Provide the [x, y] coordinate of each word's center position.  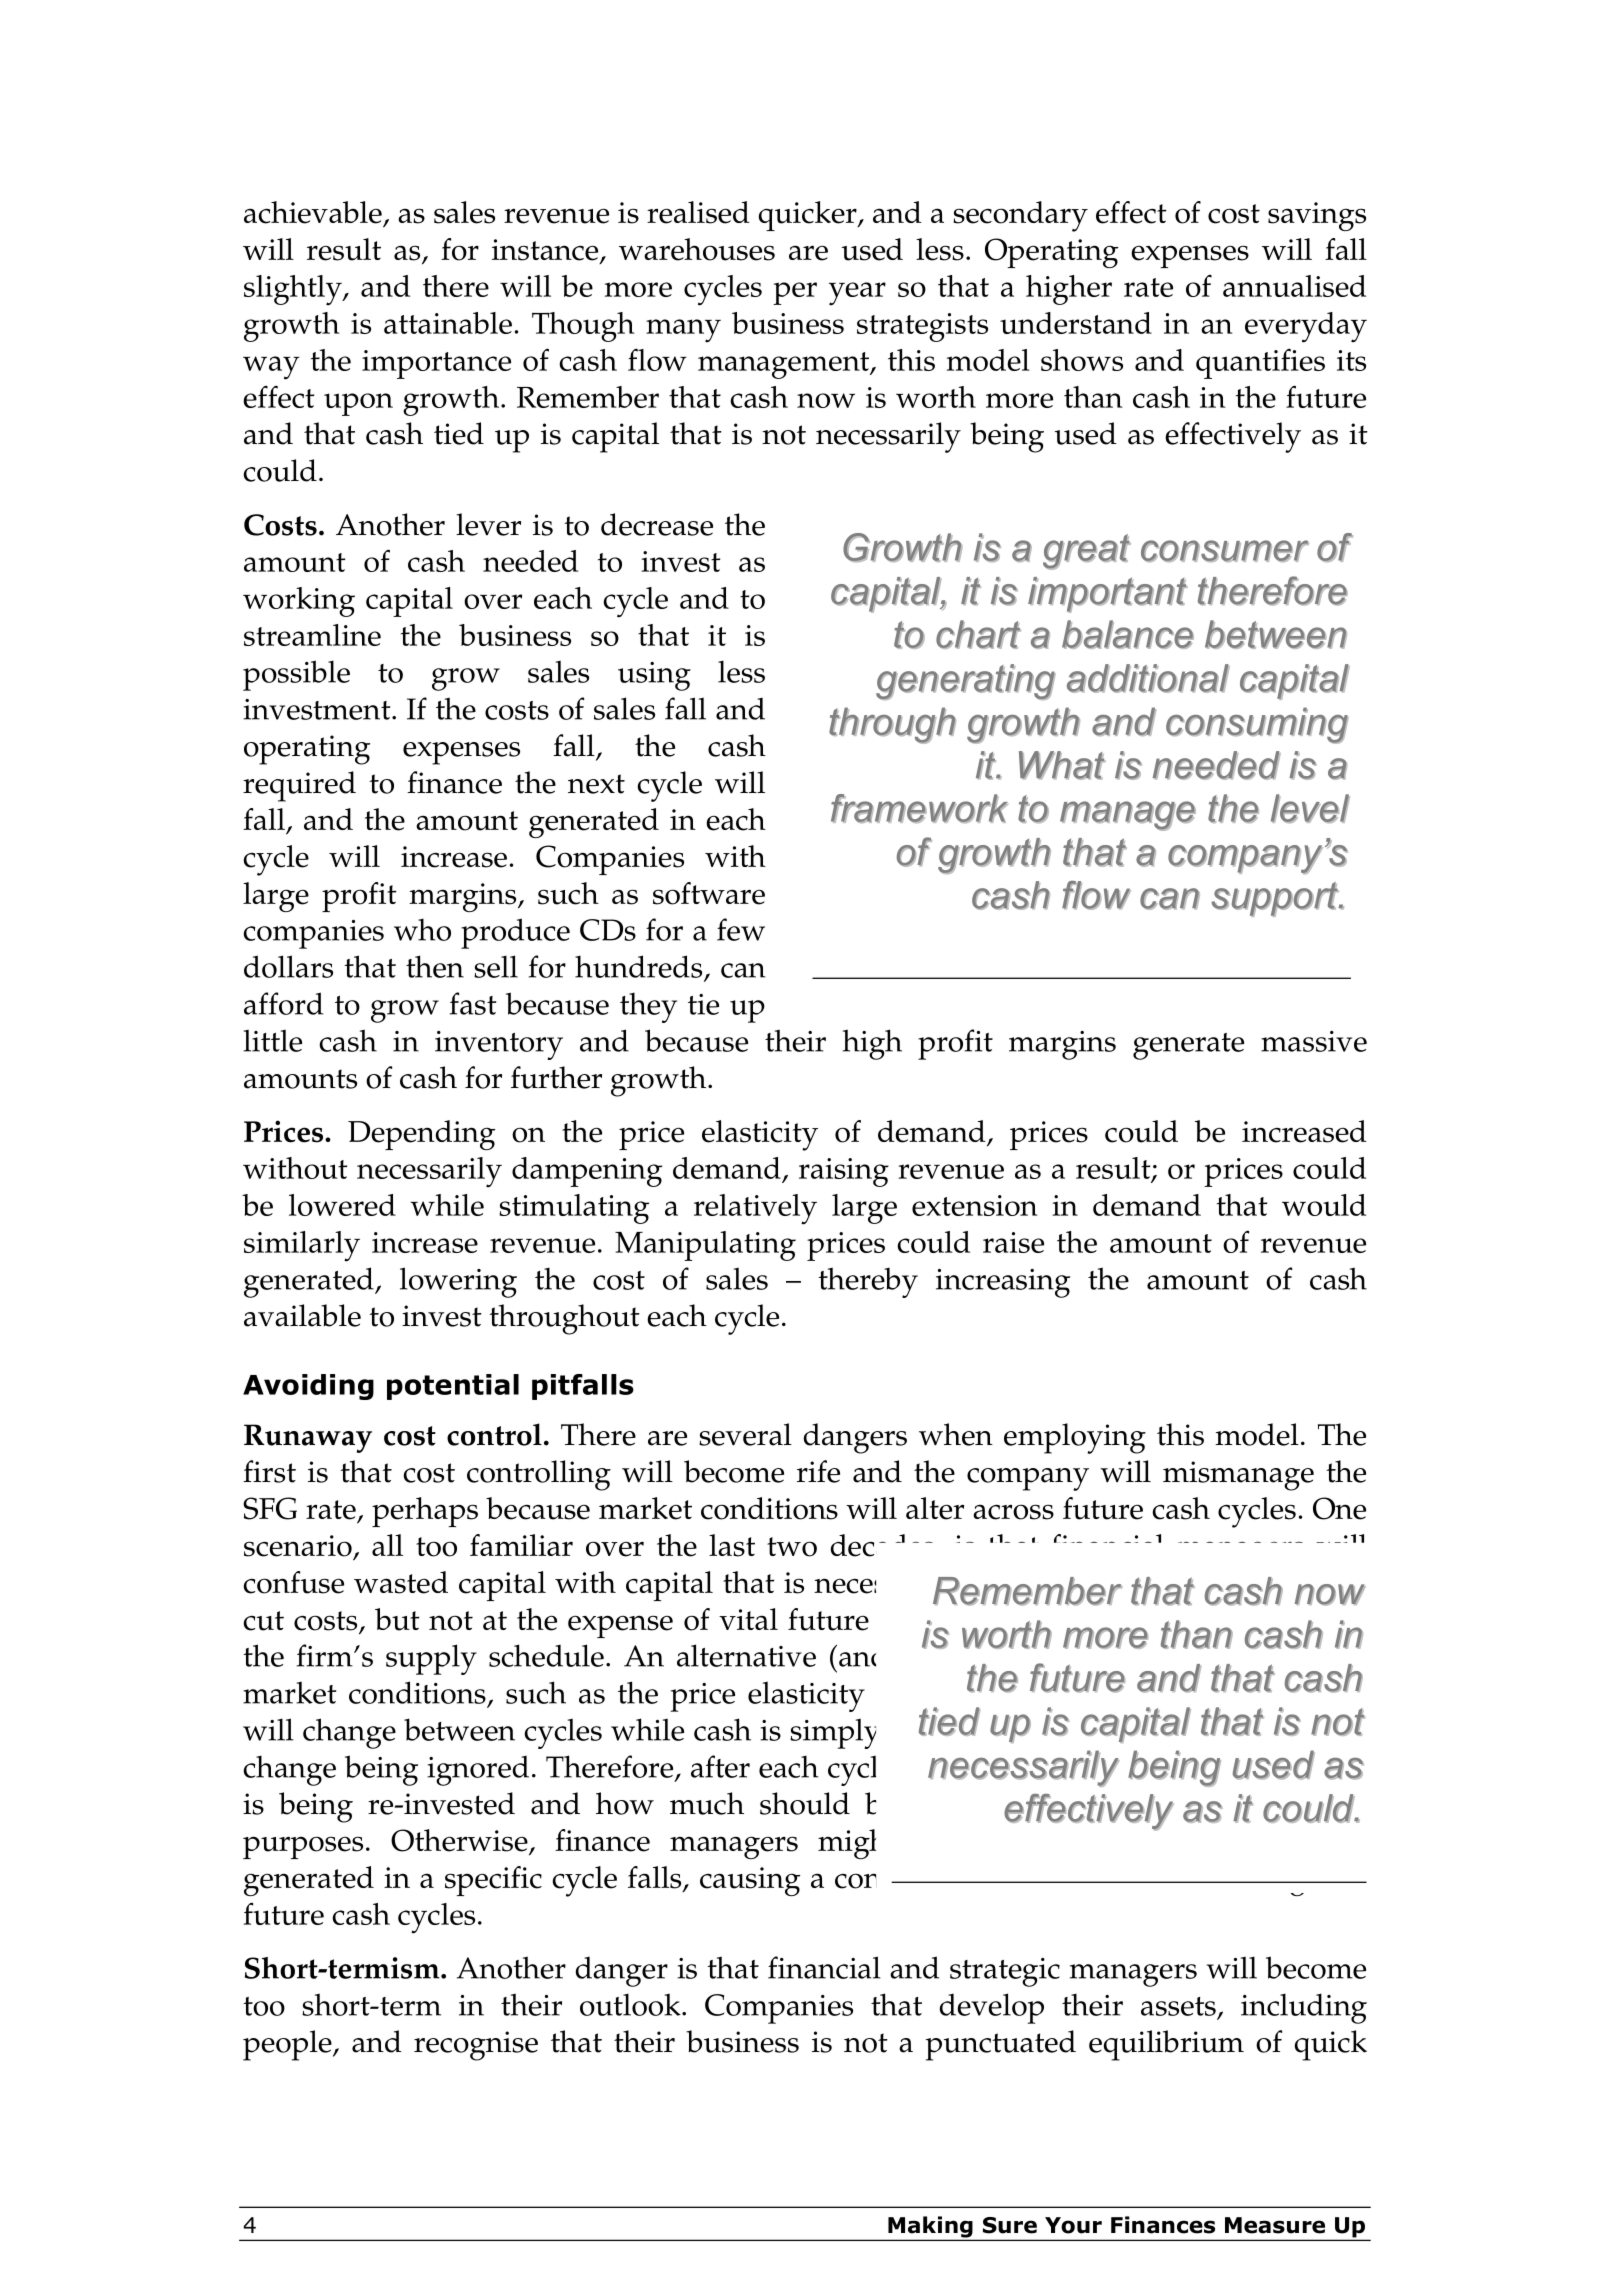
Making [930, 2228]
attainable [448, 323]
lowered [342, 1205]
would [1324, 1205]
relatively [755, 1209]
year [857, 294]
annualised [1294, 286]
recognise [476, 2046]
